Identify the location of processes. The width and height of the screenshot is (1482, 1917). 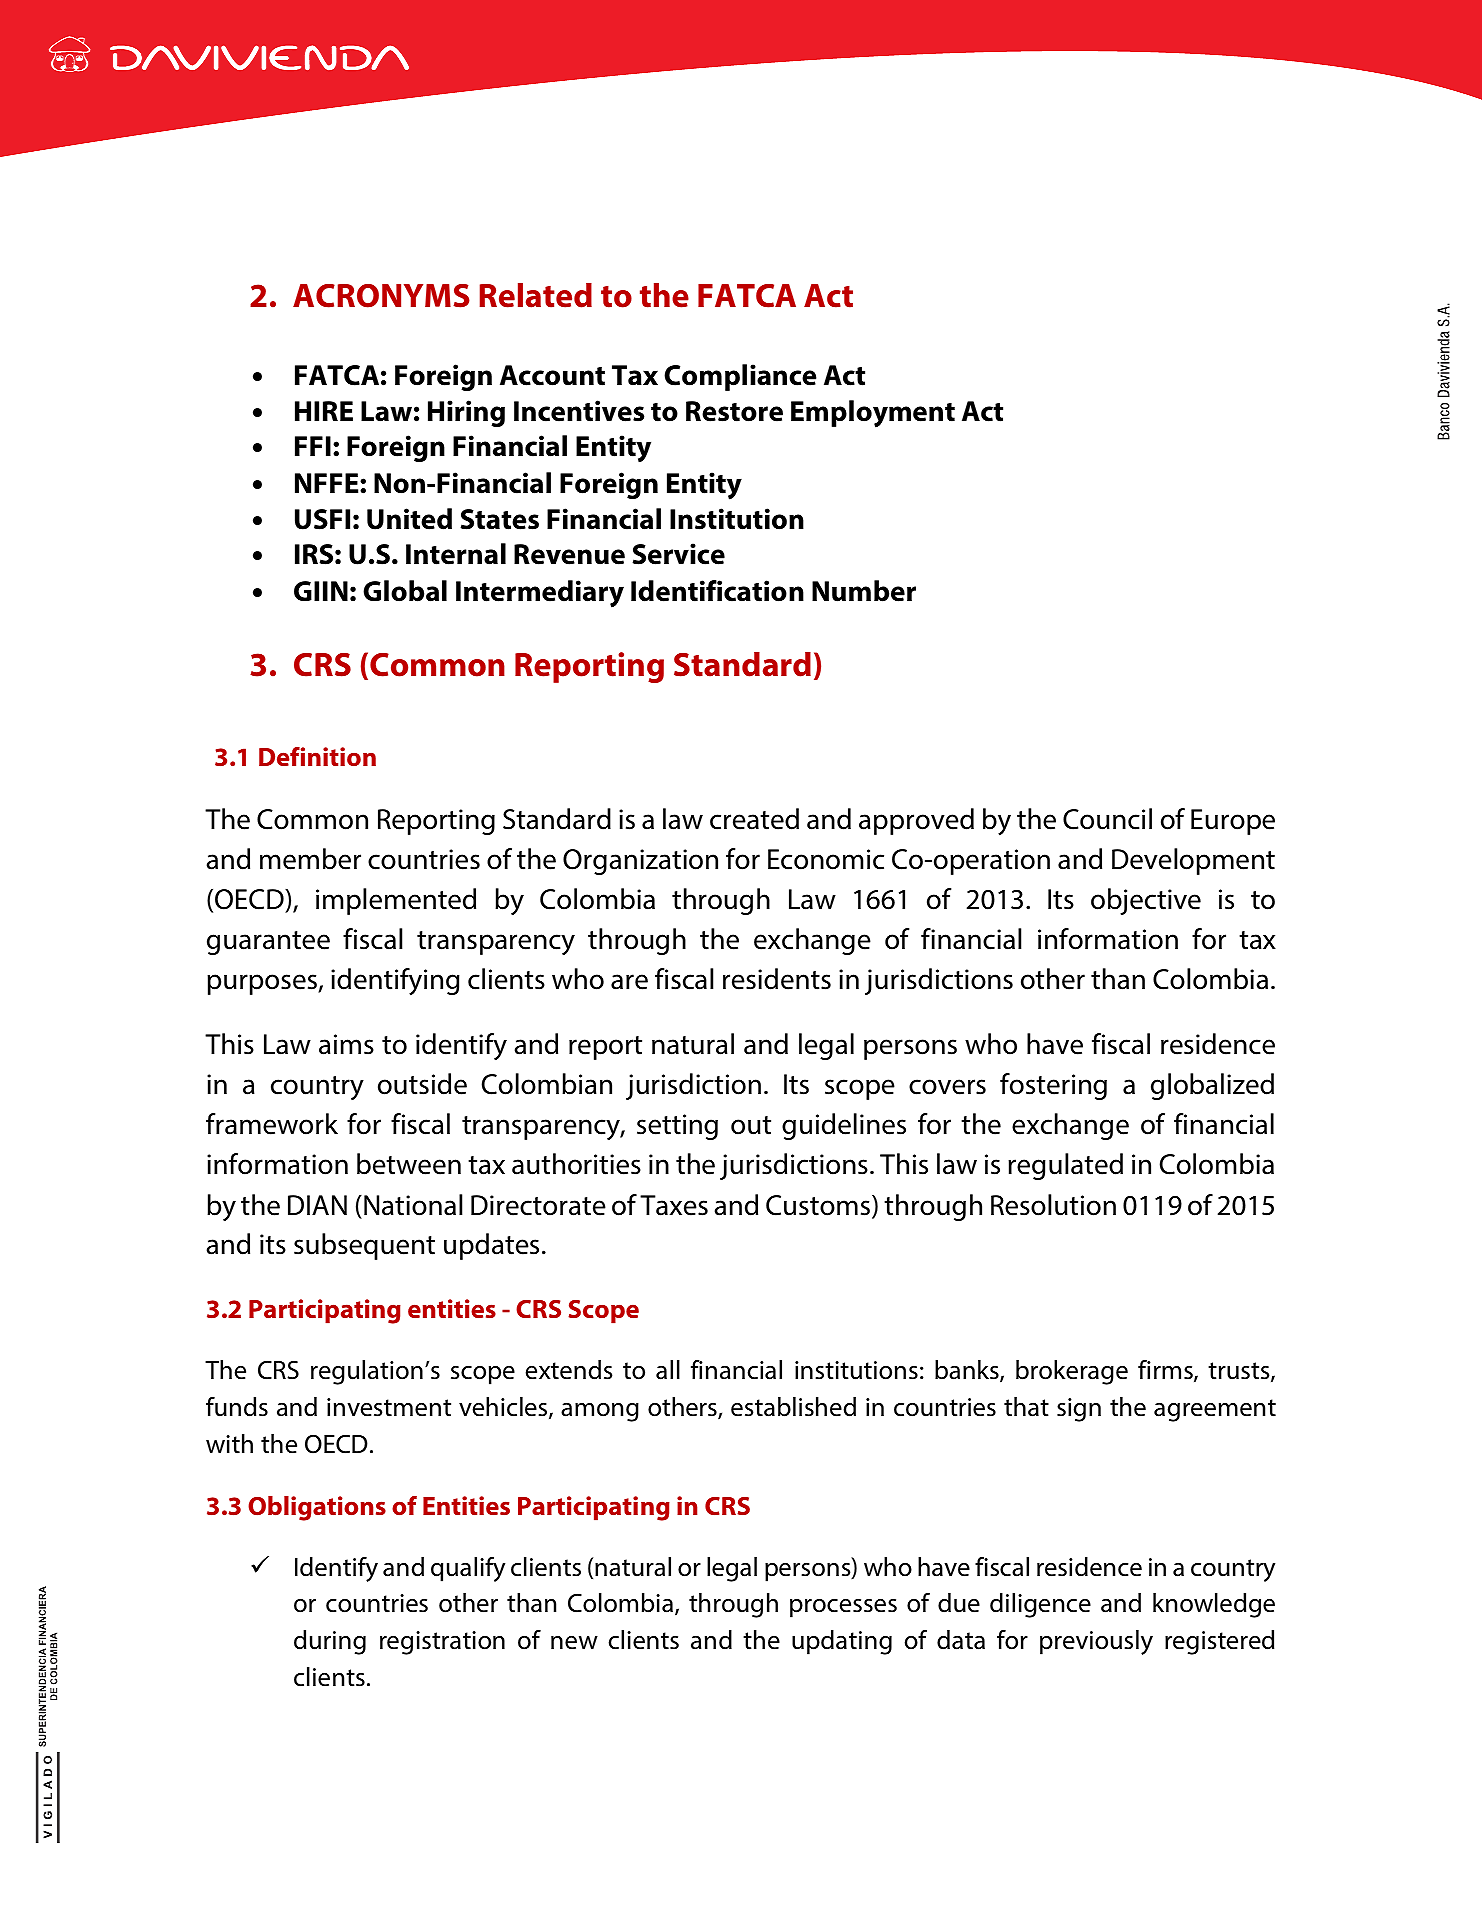
(843, 1608).
